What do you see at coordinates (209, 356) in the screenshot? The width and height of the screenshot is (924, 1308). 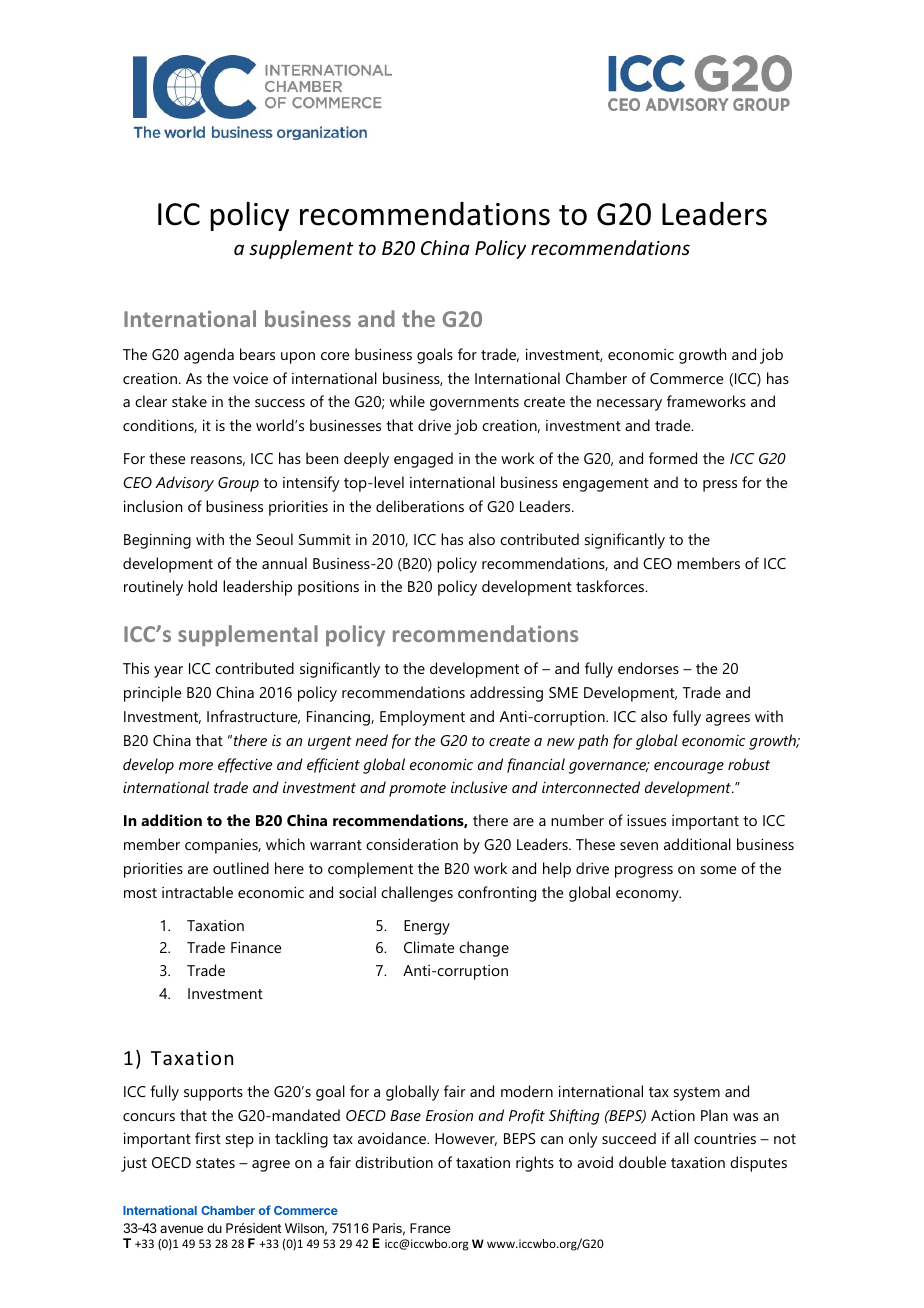 I see `agenda` at bounding box center [209, 356].
